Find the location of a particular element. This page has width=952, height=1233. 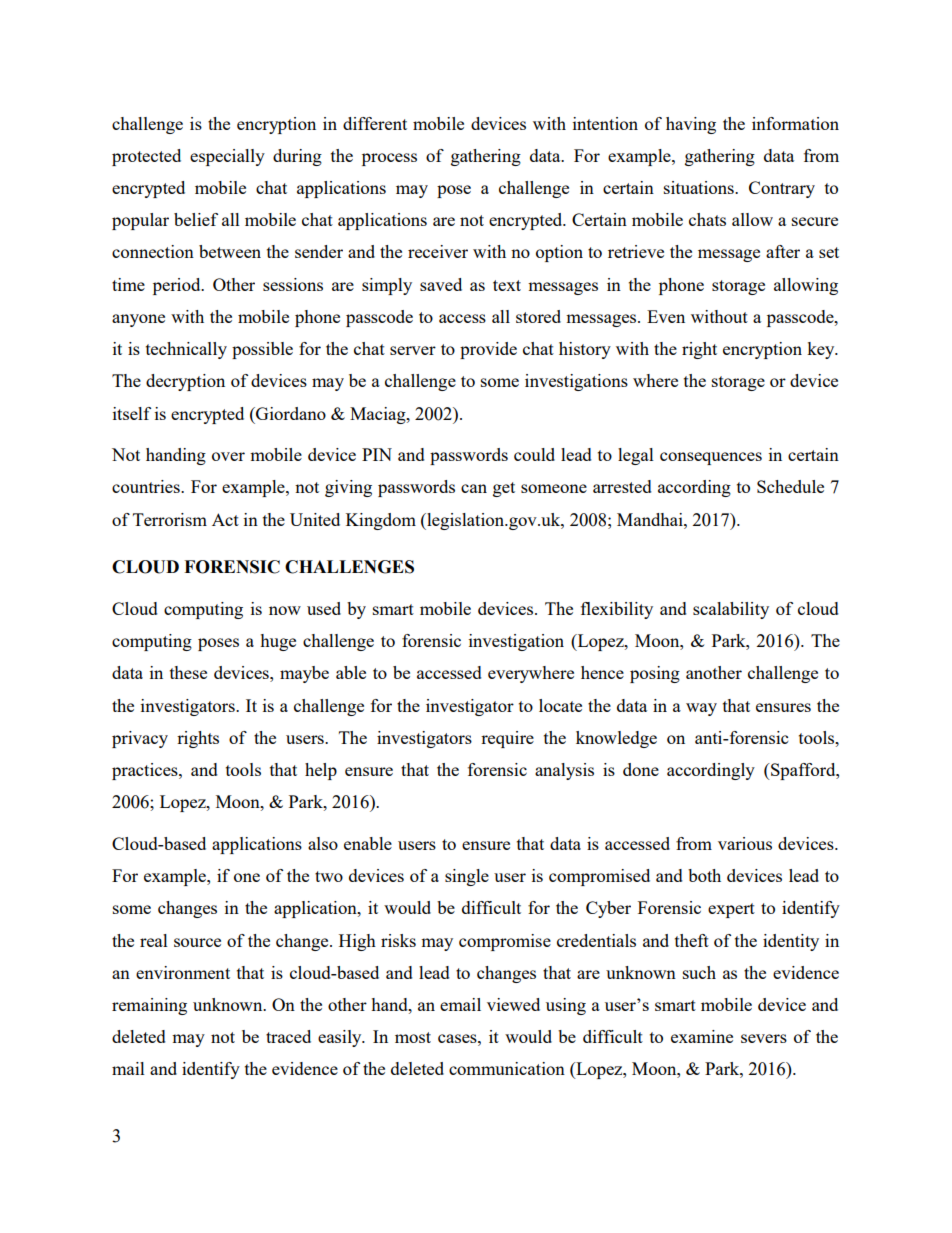

various is located at coordinates (745, 843).
